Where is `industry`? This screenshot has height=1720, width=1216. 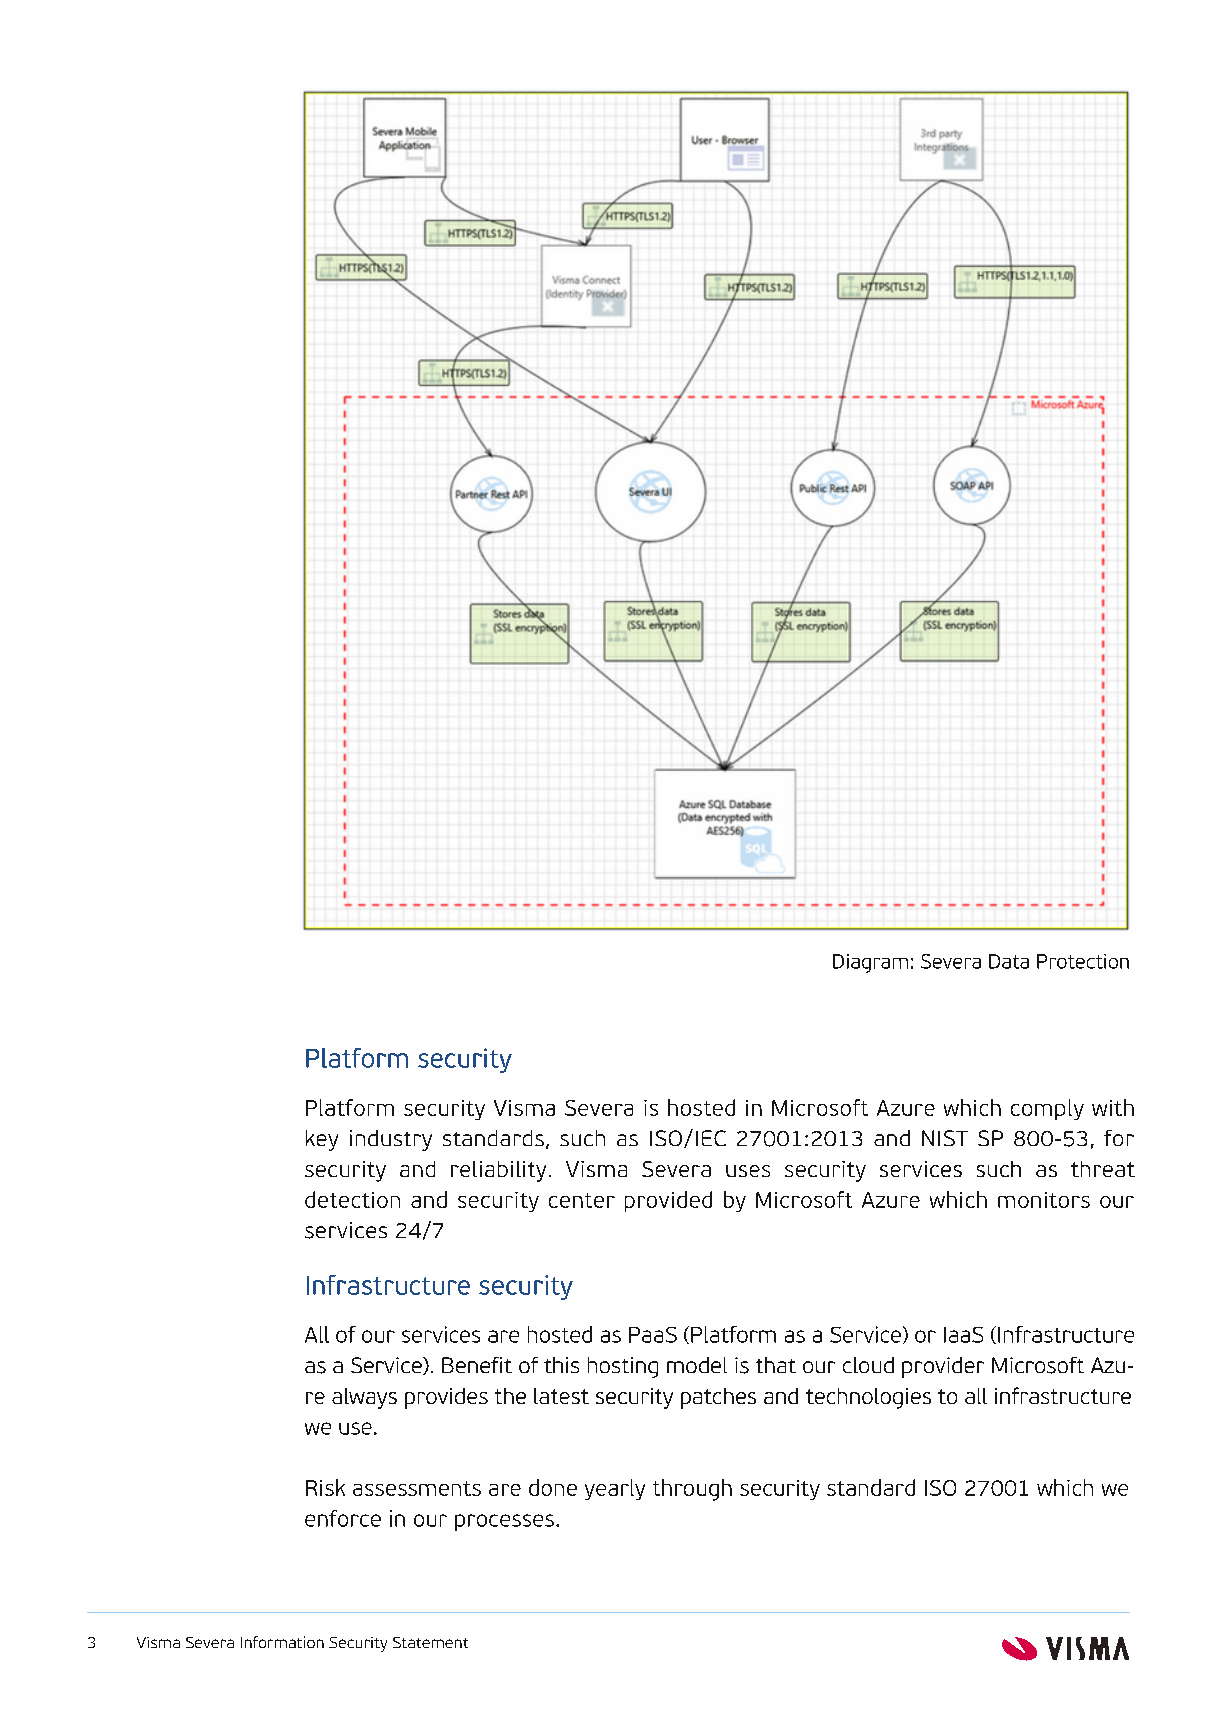
industry is located at coordinates (391, 1140).
